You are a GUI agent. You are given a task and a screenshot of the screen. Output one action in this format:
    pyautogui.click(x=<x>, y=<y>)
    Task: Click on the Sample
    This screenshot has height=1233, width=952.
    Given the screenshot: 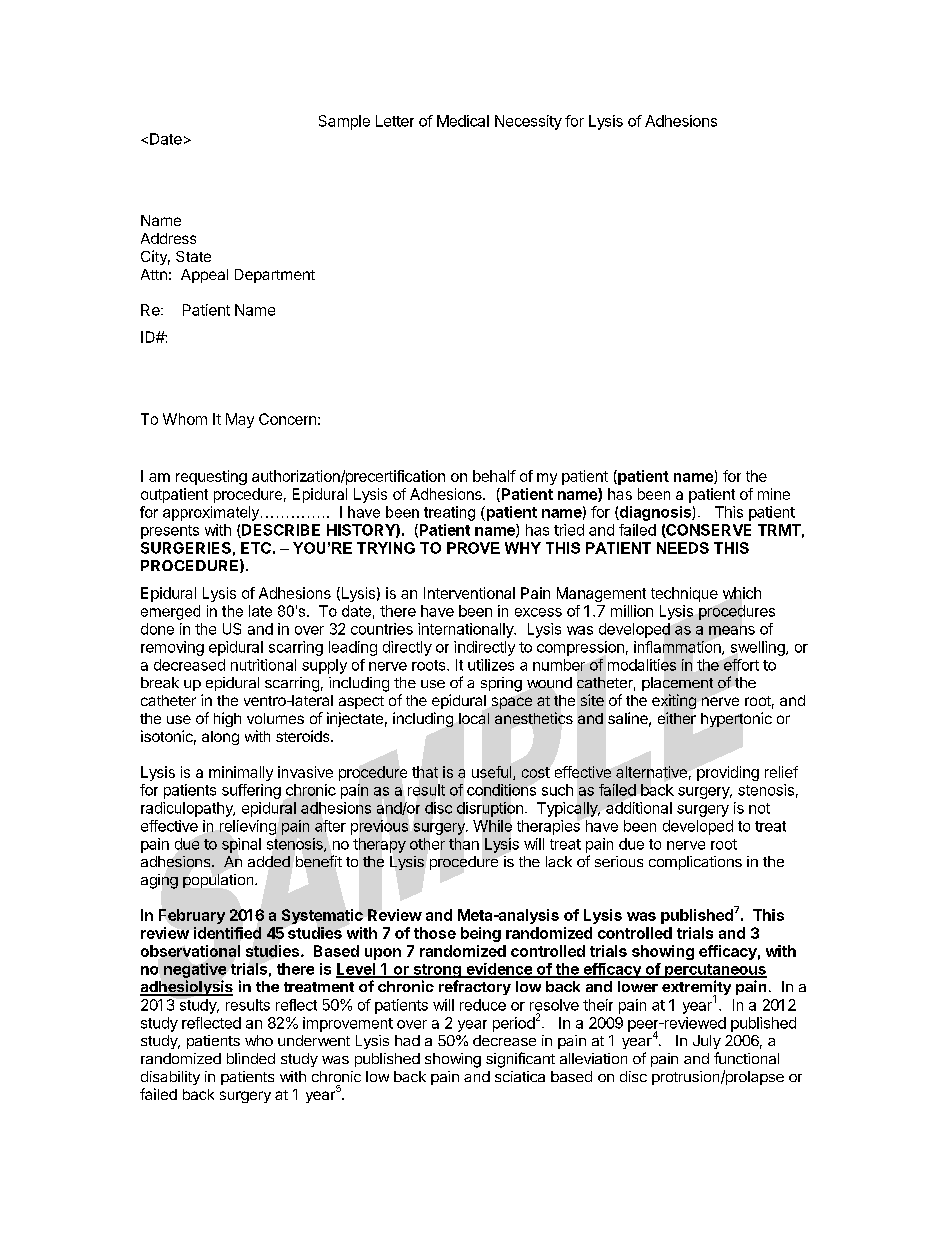 What is the action you would take?
    pyautogui.click(x=344, y=122)
